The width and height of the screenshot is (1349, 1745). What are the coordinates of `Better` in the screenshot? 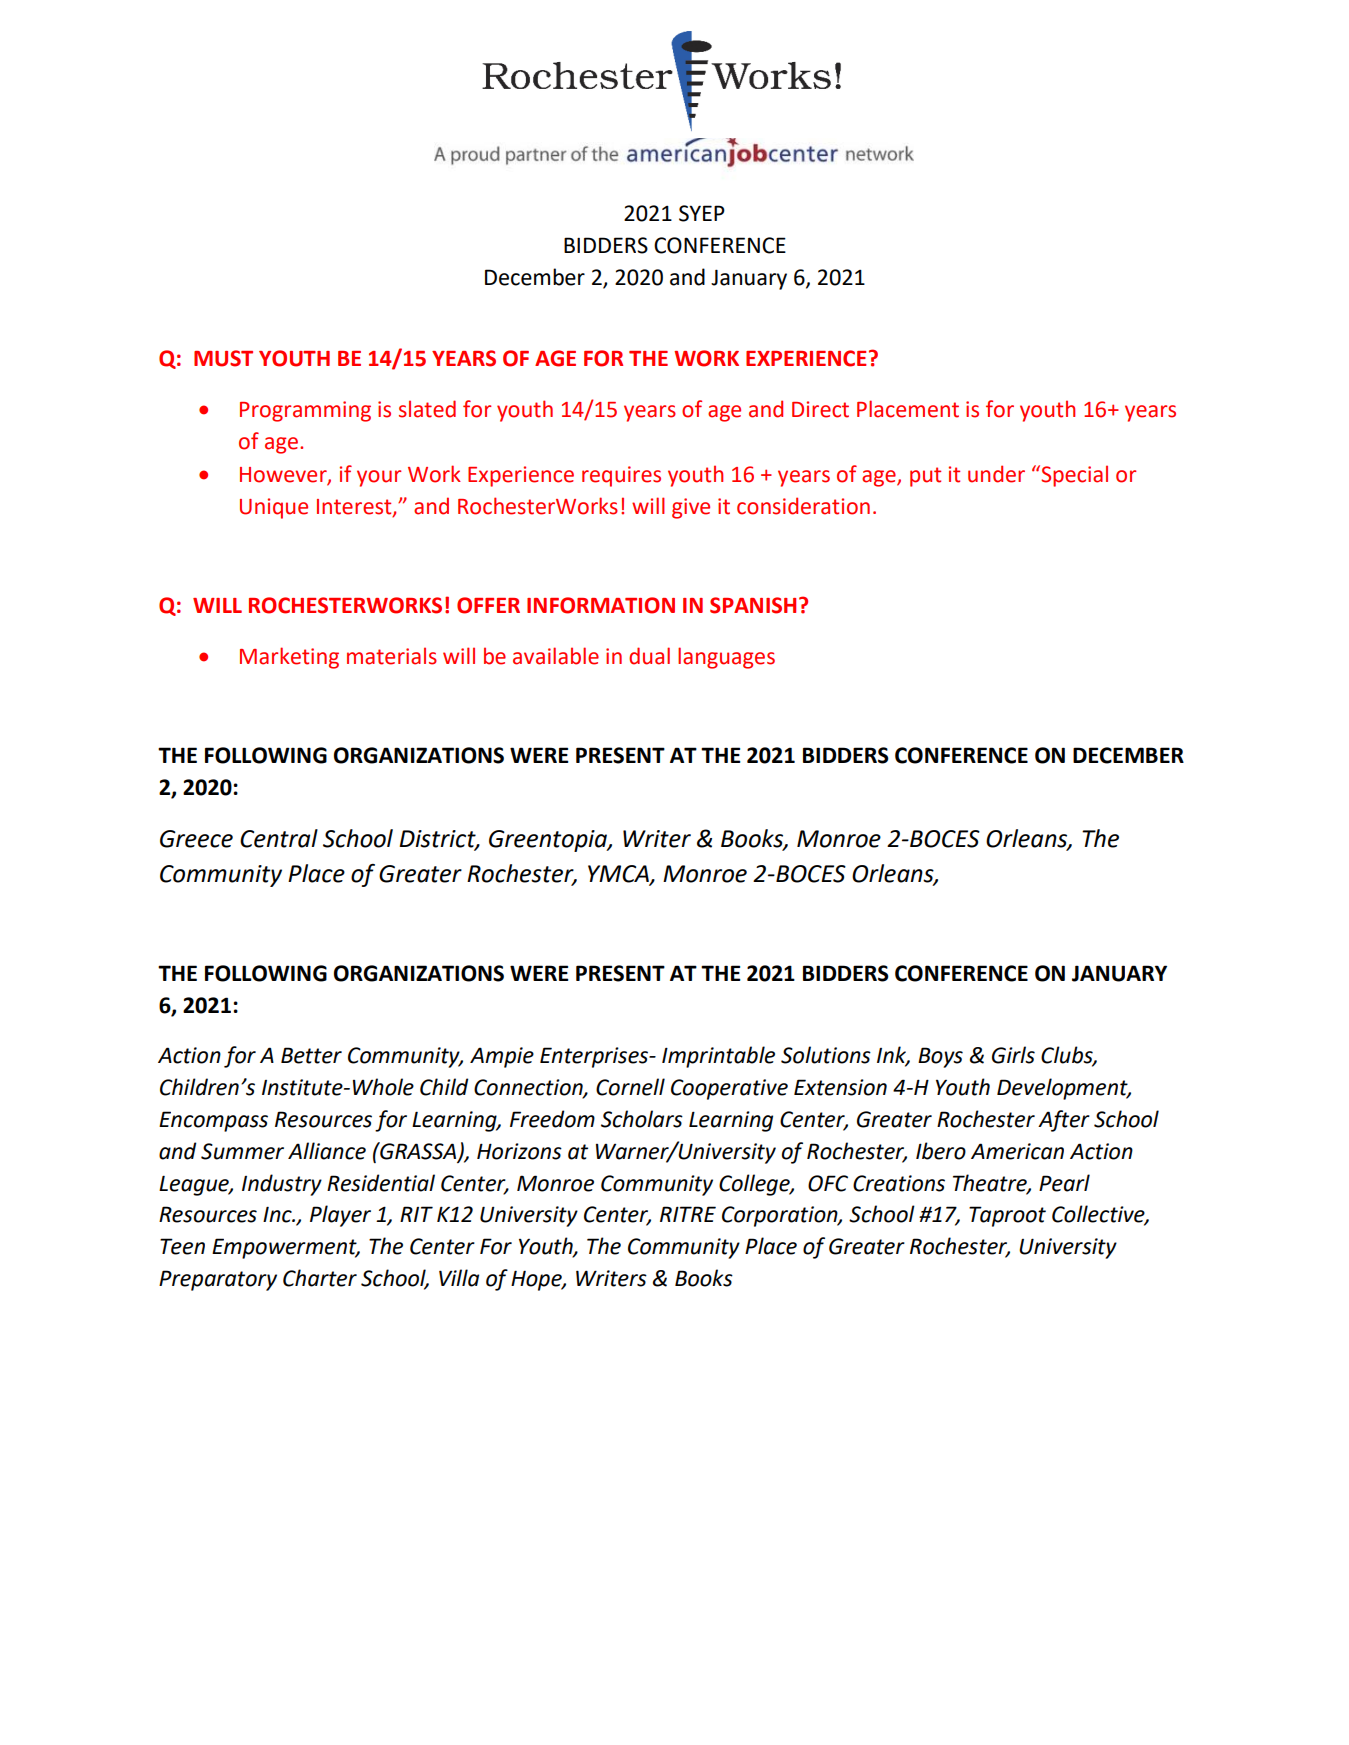 It's located at (311, 1055).
